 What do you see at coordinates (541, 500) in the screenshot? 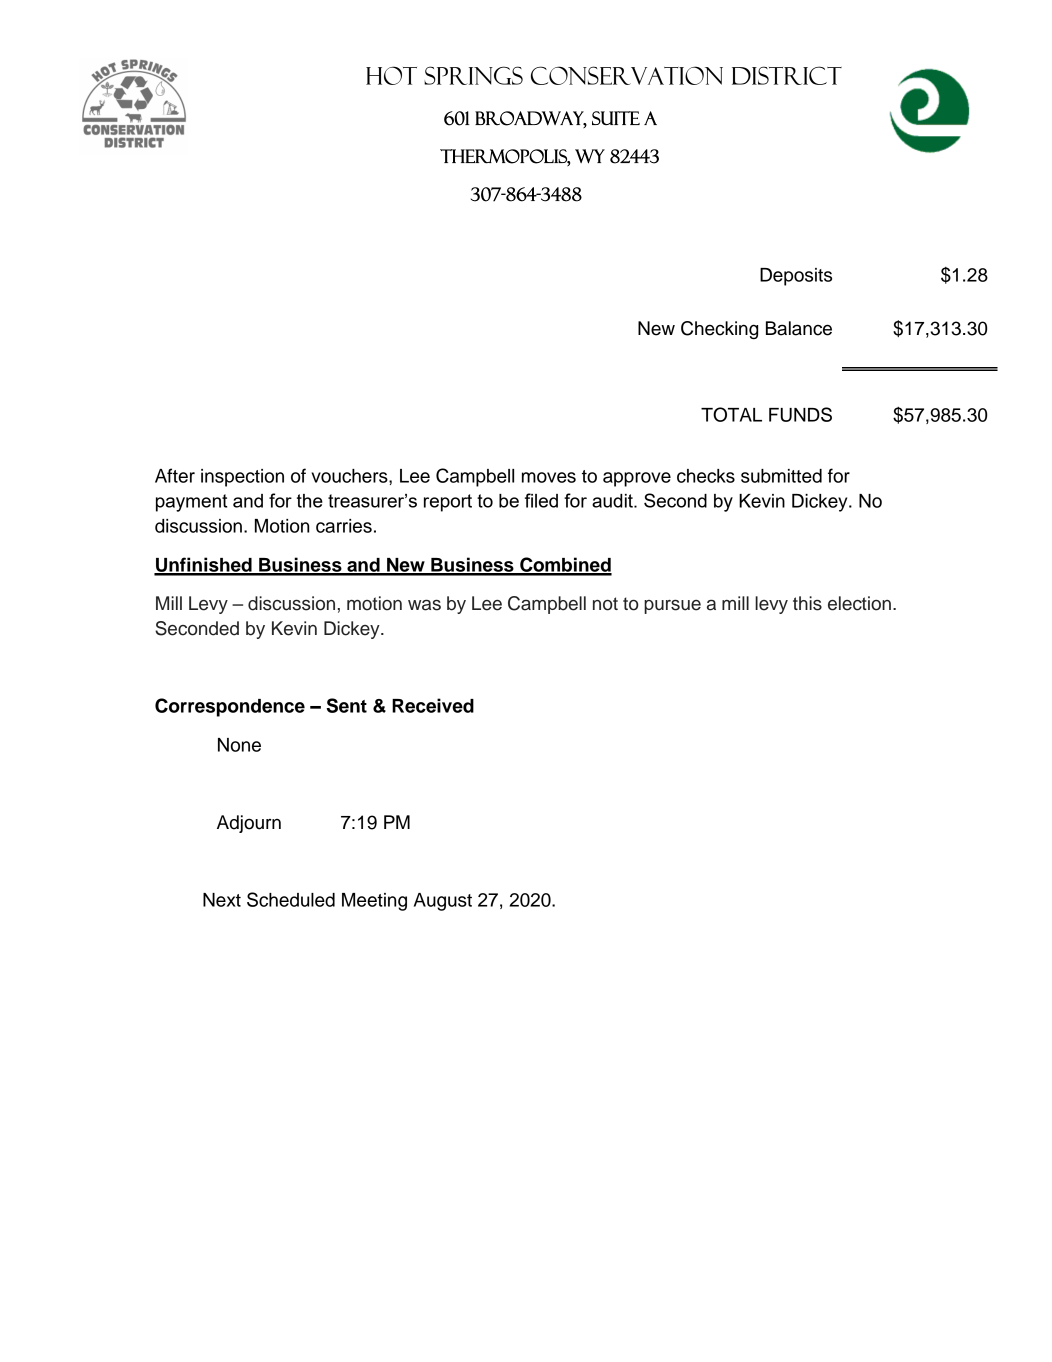
I see `filed` at bounding box center [541, 500].
